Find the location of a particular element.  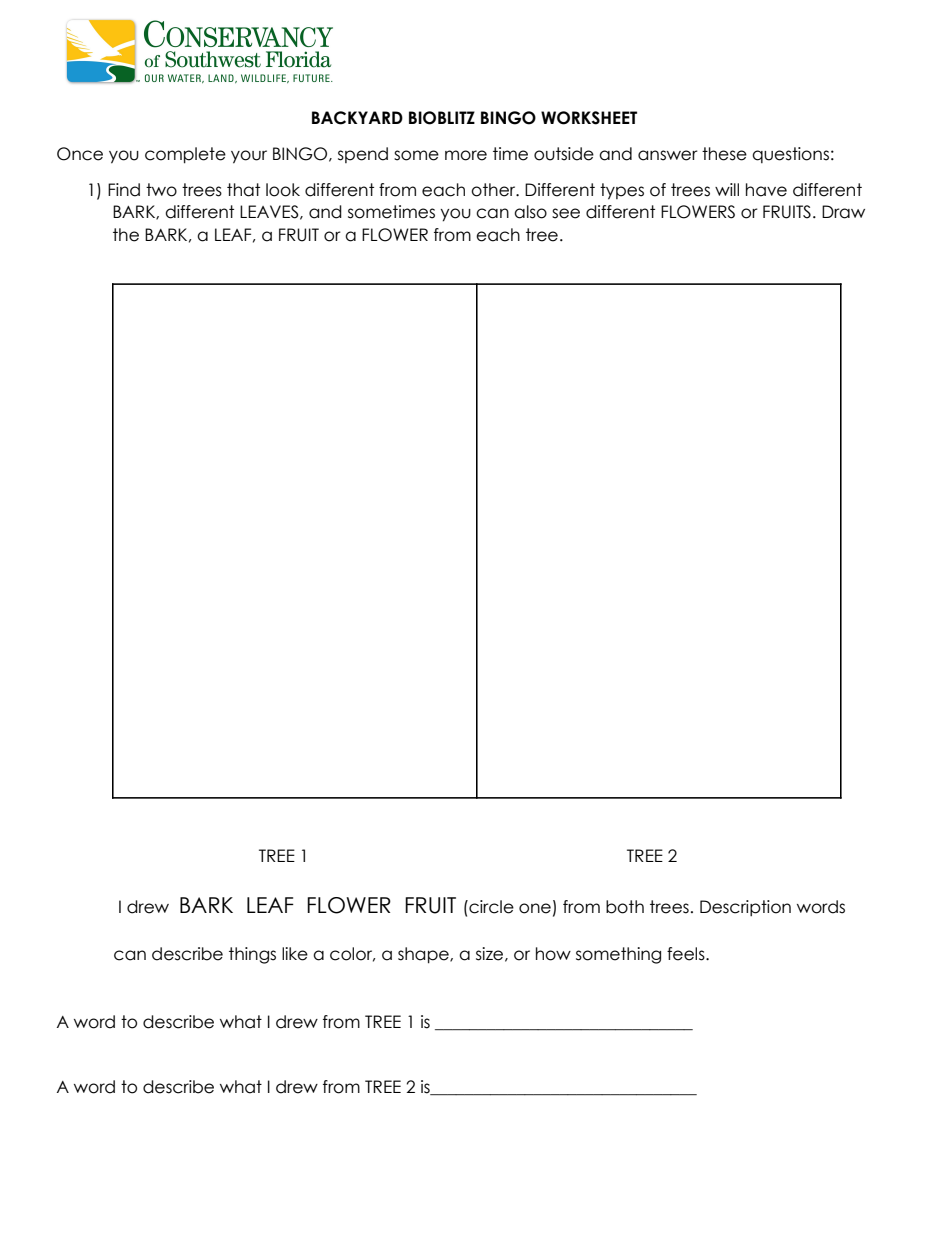

more is located at coordinates (466, 155).
